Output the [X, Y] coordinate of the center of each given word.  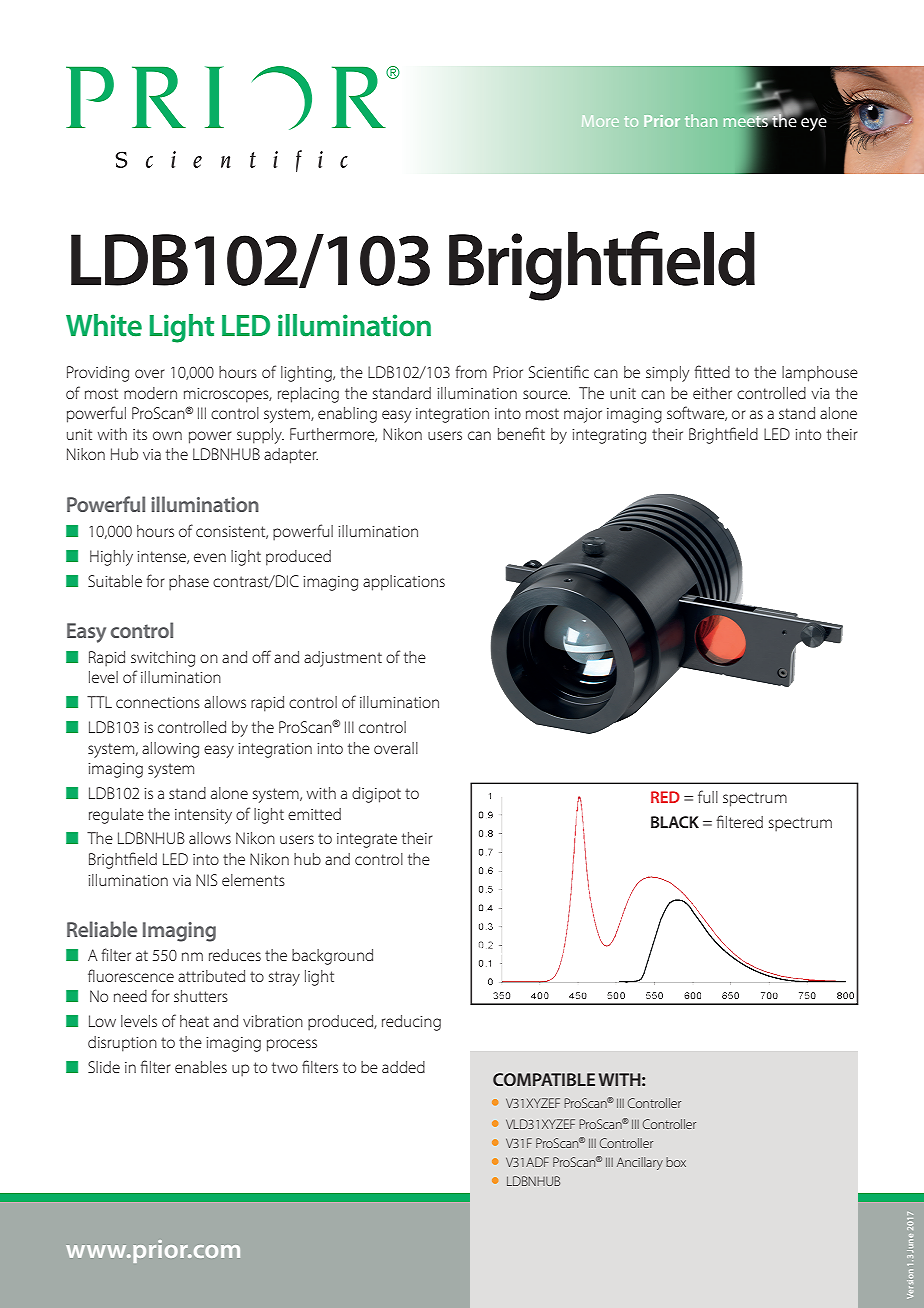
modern [150, 393]
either [712, 393]
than [701, 120]
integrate [367, 840]
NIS [206, 880]
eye [813, 123]
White [104, 325]
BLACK [675, 822]
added [403, 1067]
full [708, 796]
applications [404, 583]
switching [163, 659]
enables [201, 1067]
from [471, 371]
